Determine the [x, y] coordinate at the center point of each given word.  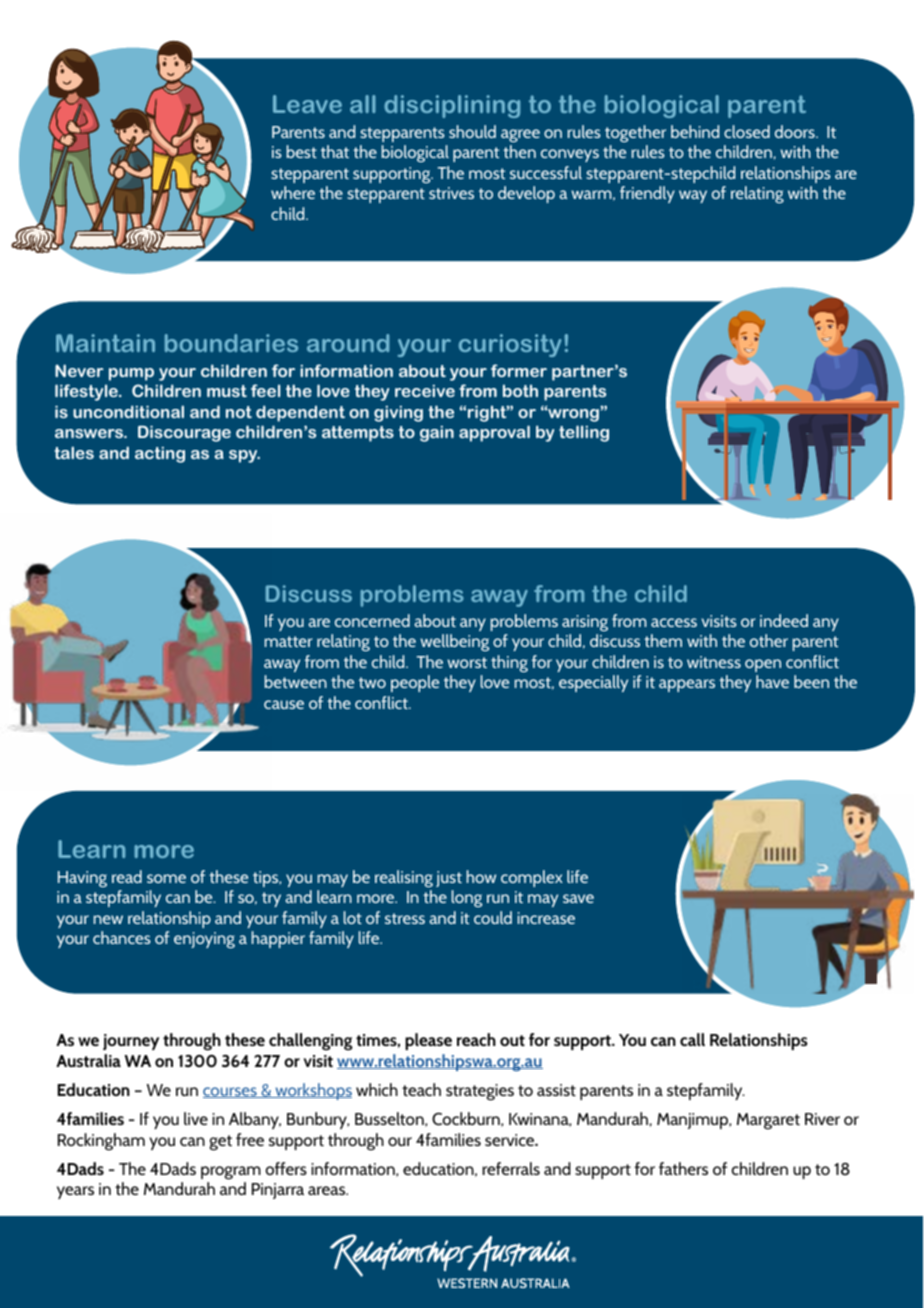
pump [131, 374]
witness [714, 662]
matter [289, 641]
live [196, 1118]
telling [584, 433]
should [472, 131]
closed [747, 131]
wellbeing [454, 642]
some [166, 878]
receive [425, 391]
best [302, 151]
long [467, 898]
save [578, 898]
